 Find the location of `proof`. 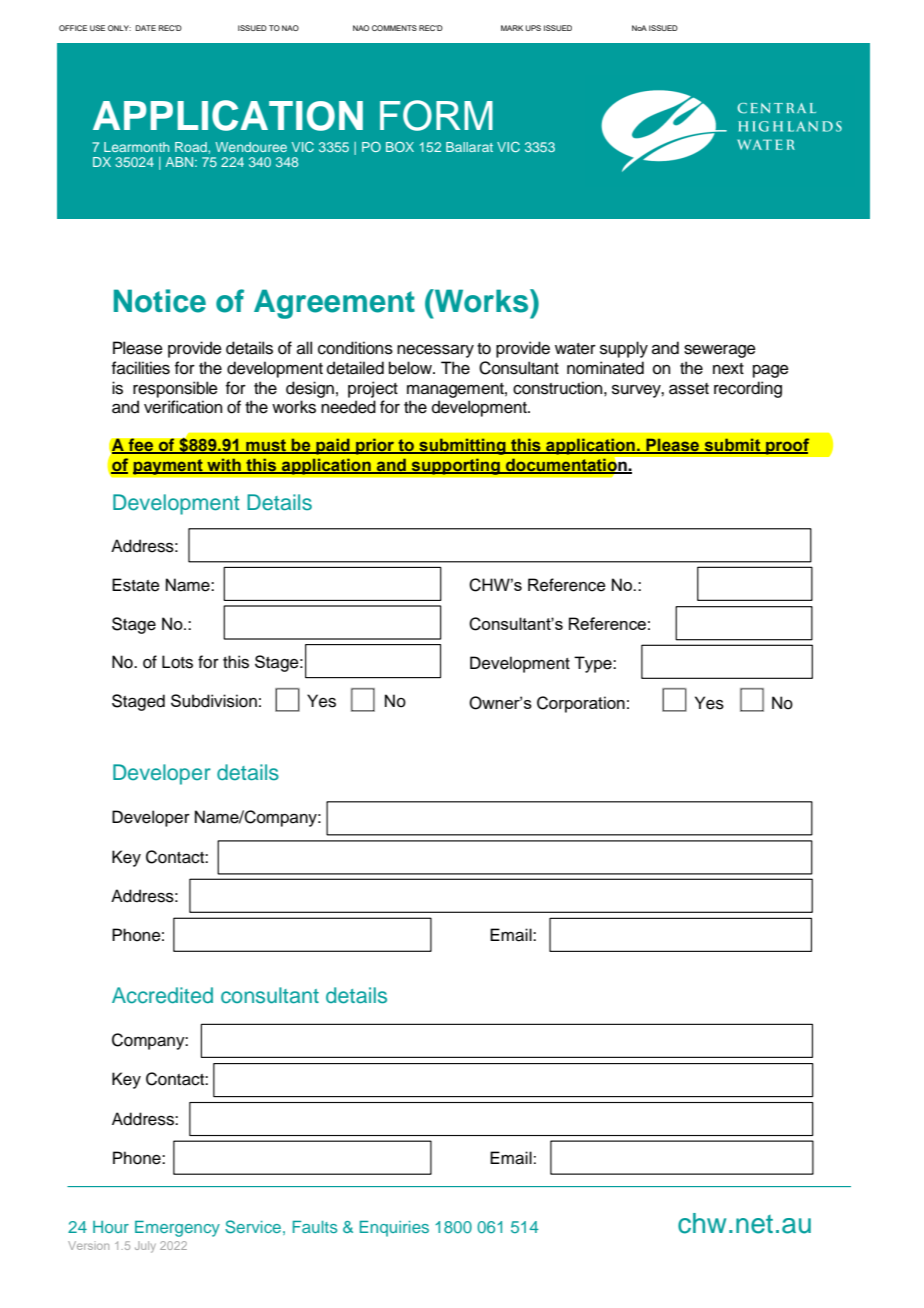

proof is located at coordinates (786, 446).
